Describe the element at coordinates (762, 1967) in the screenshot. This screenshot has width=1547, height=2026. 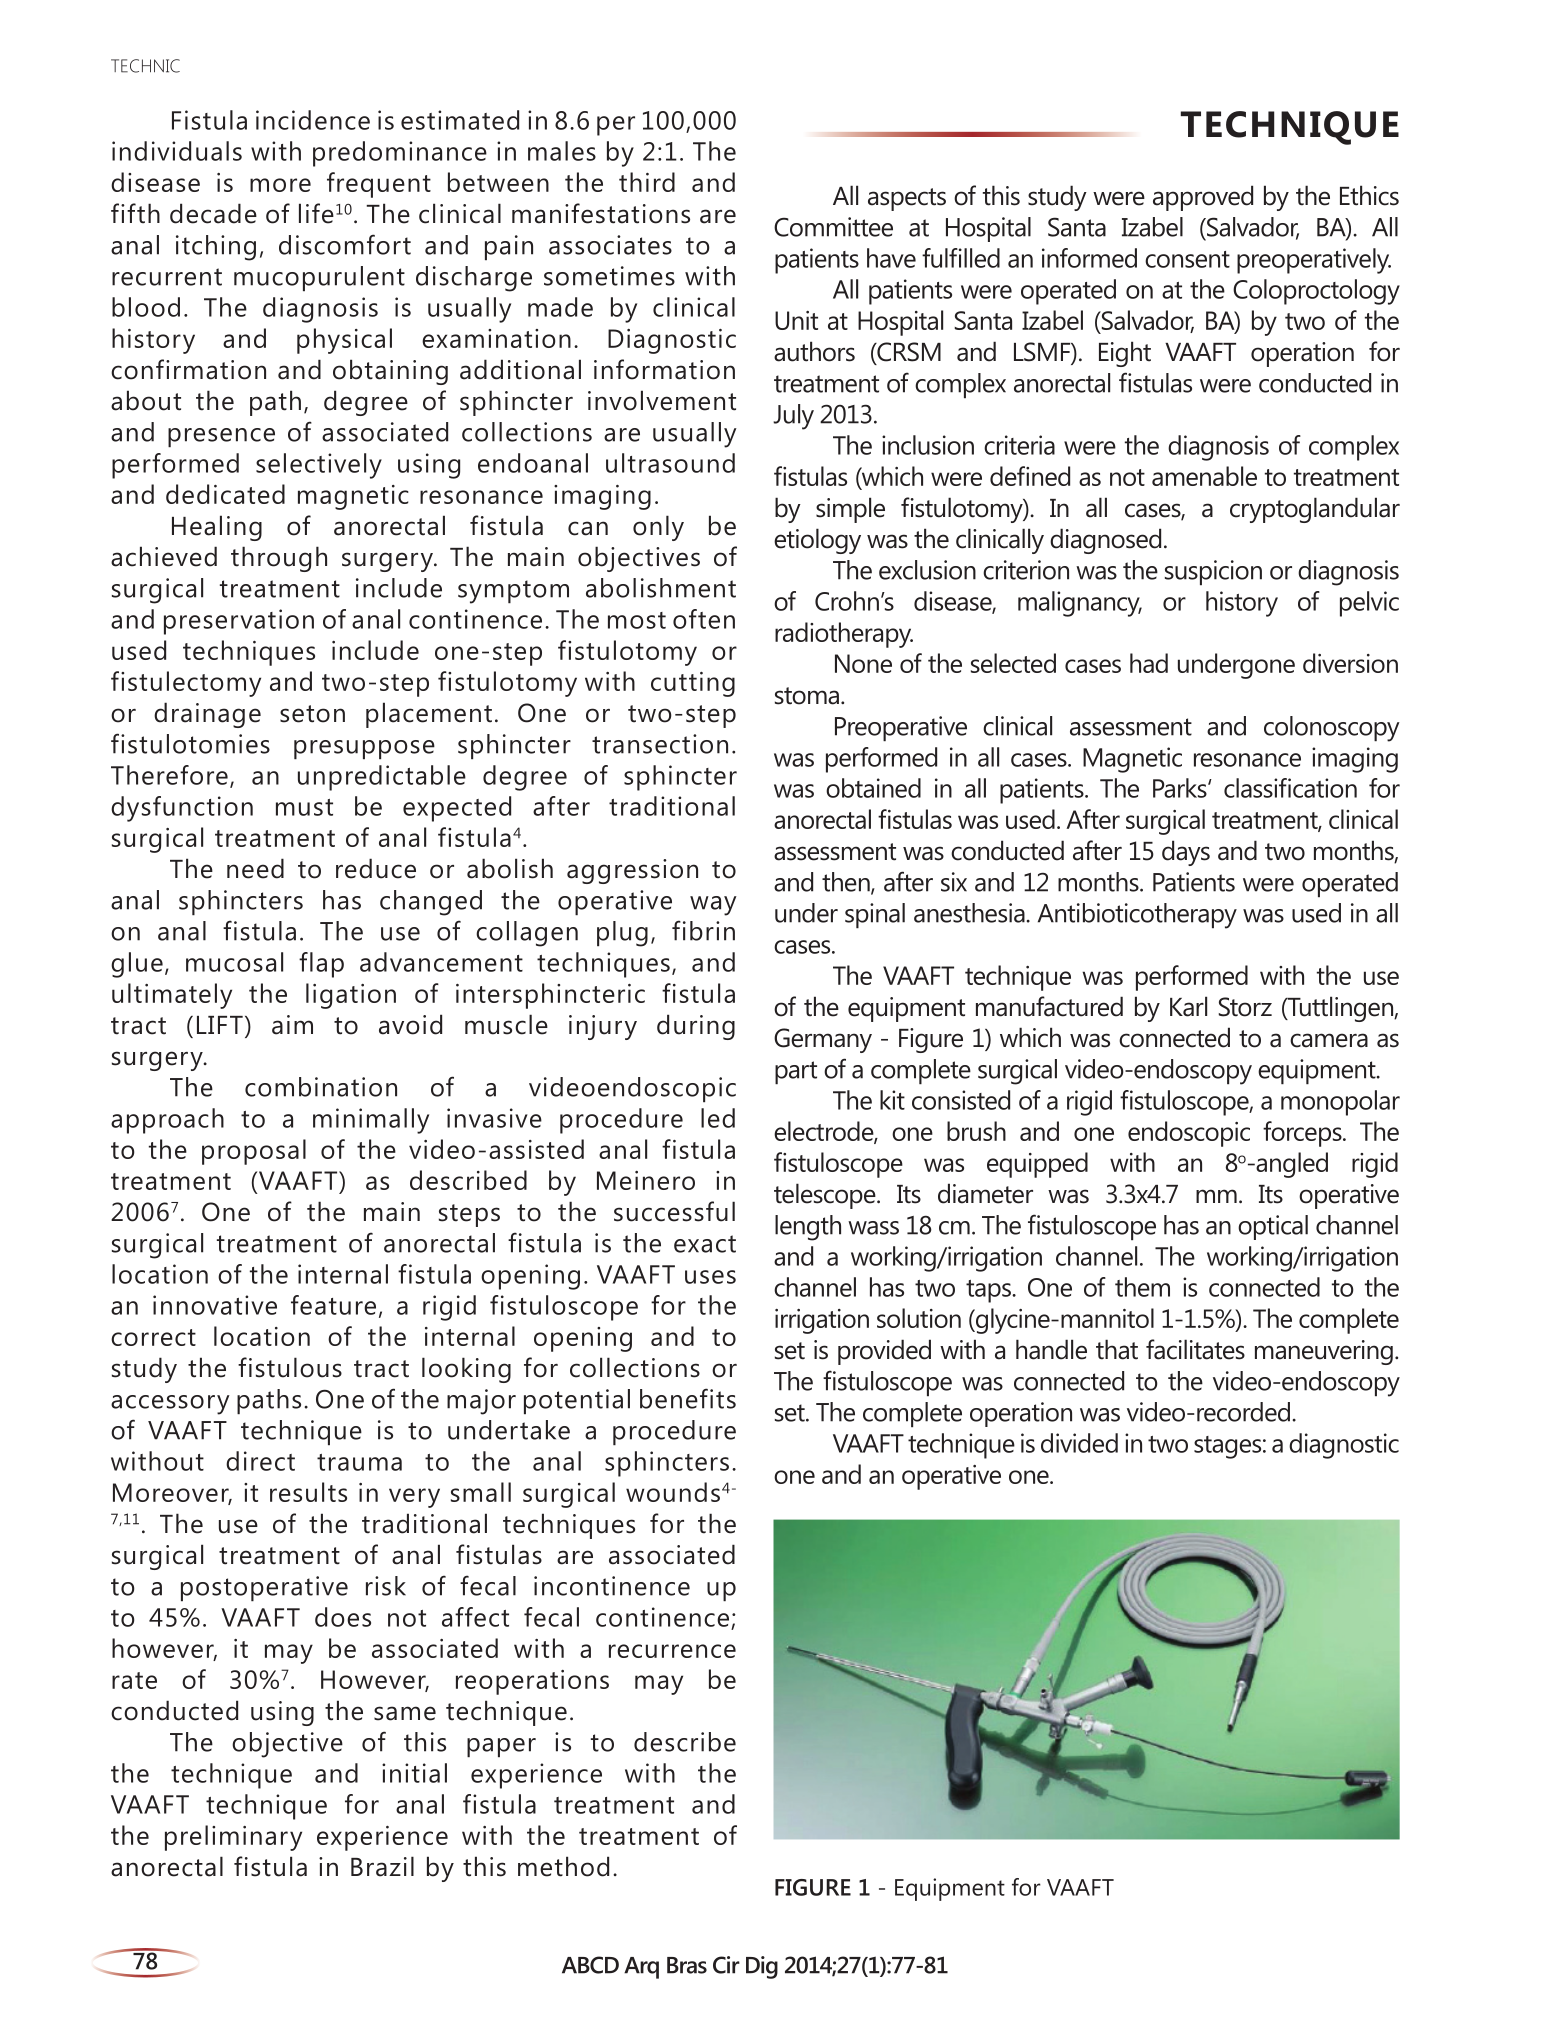
I see `Dig` at that location.
